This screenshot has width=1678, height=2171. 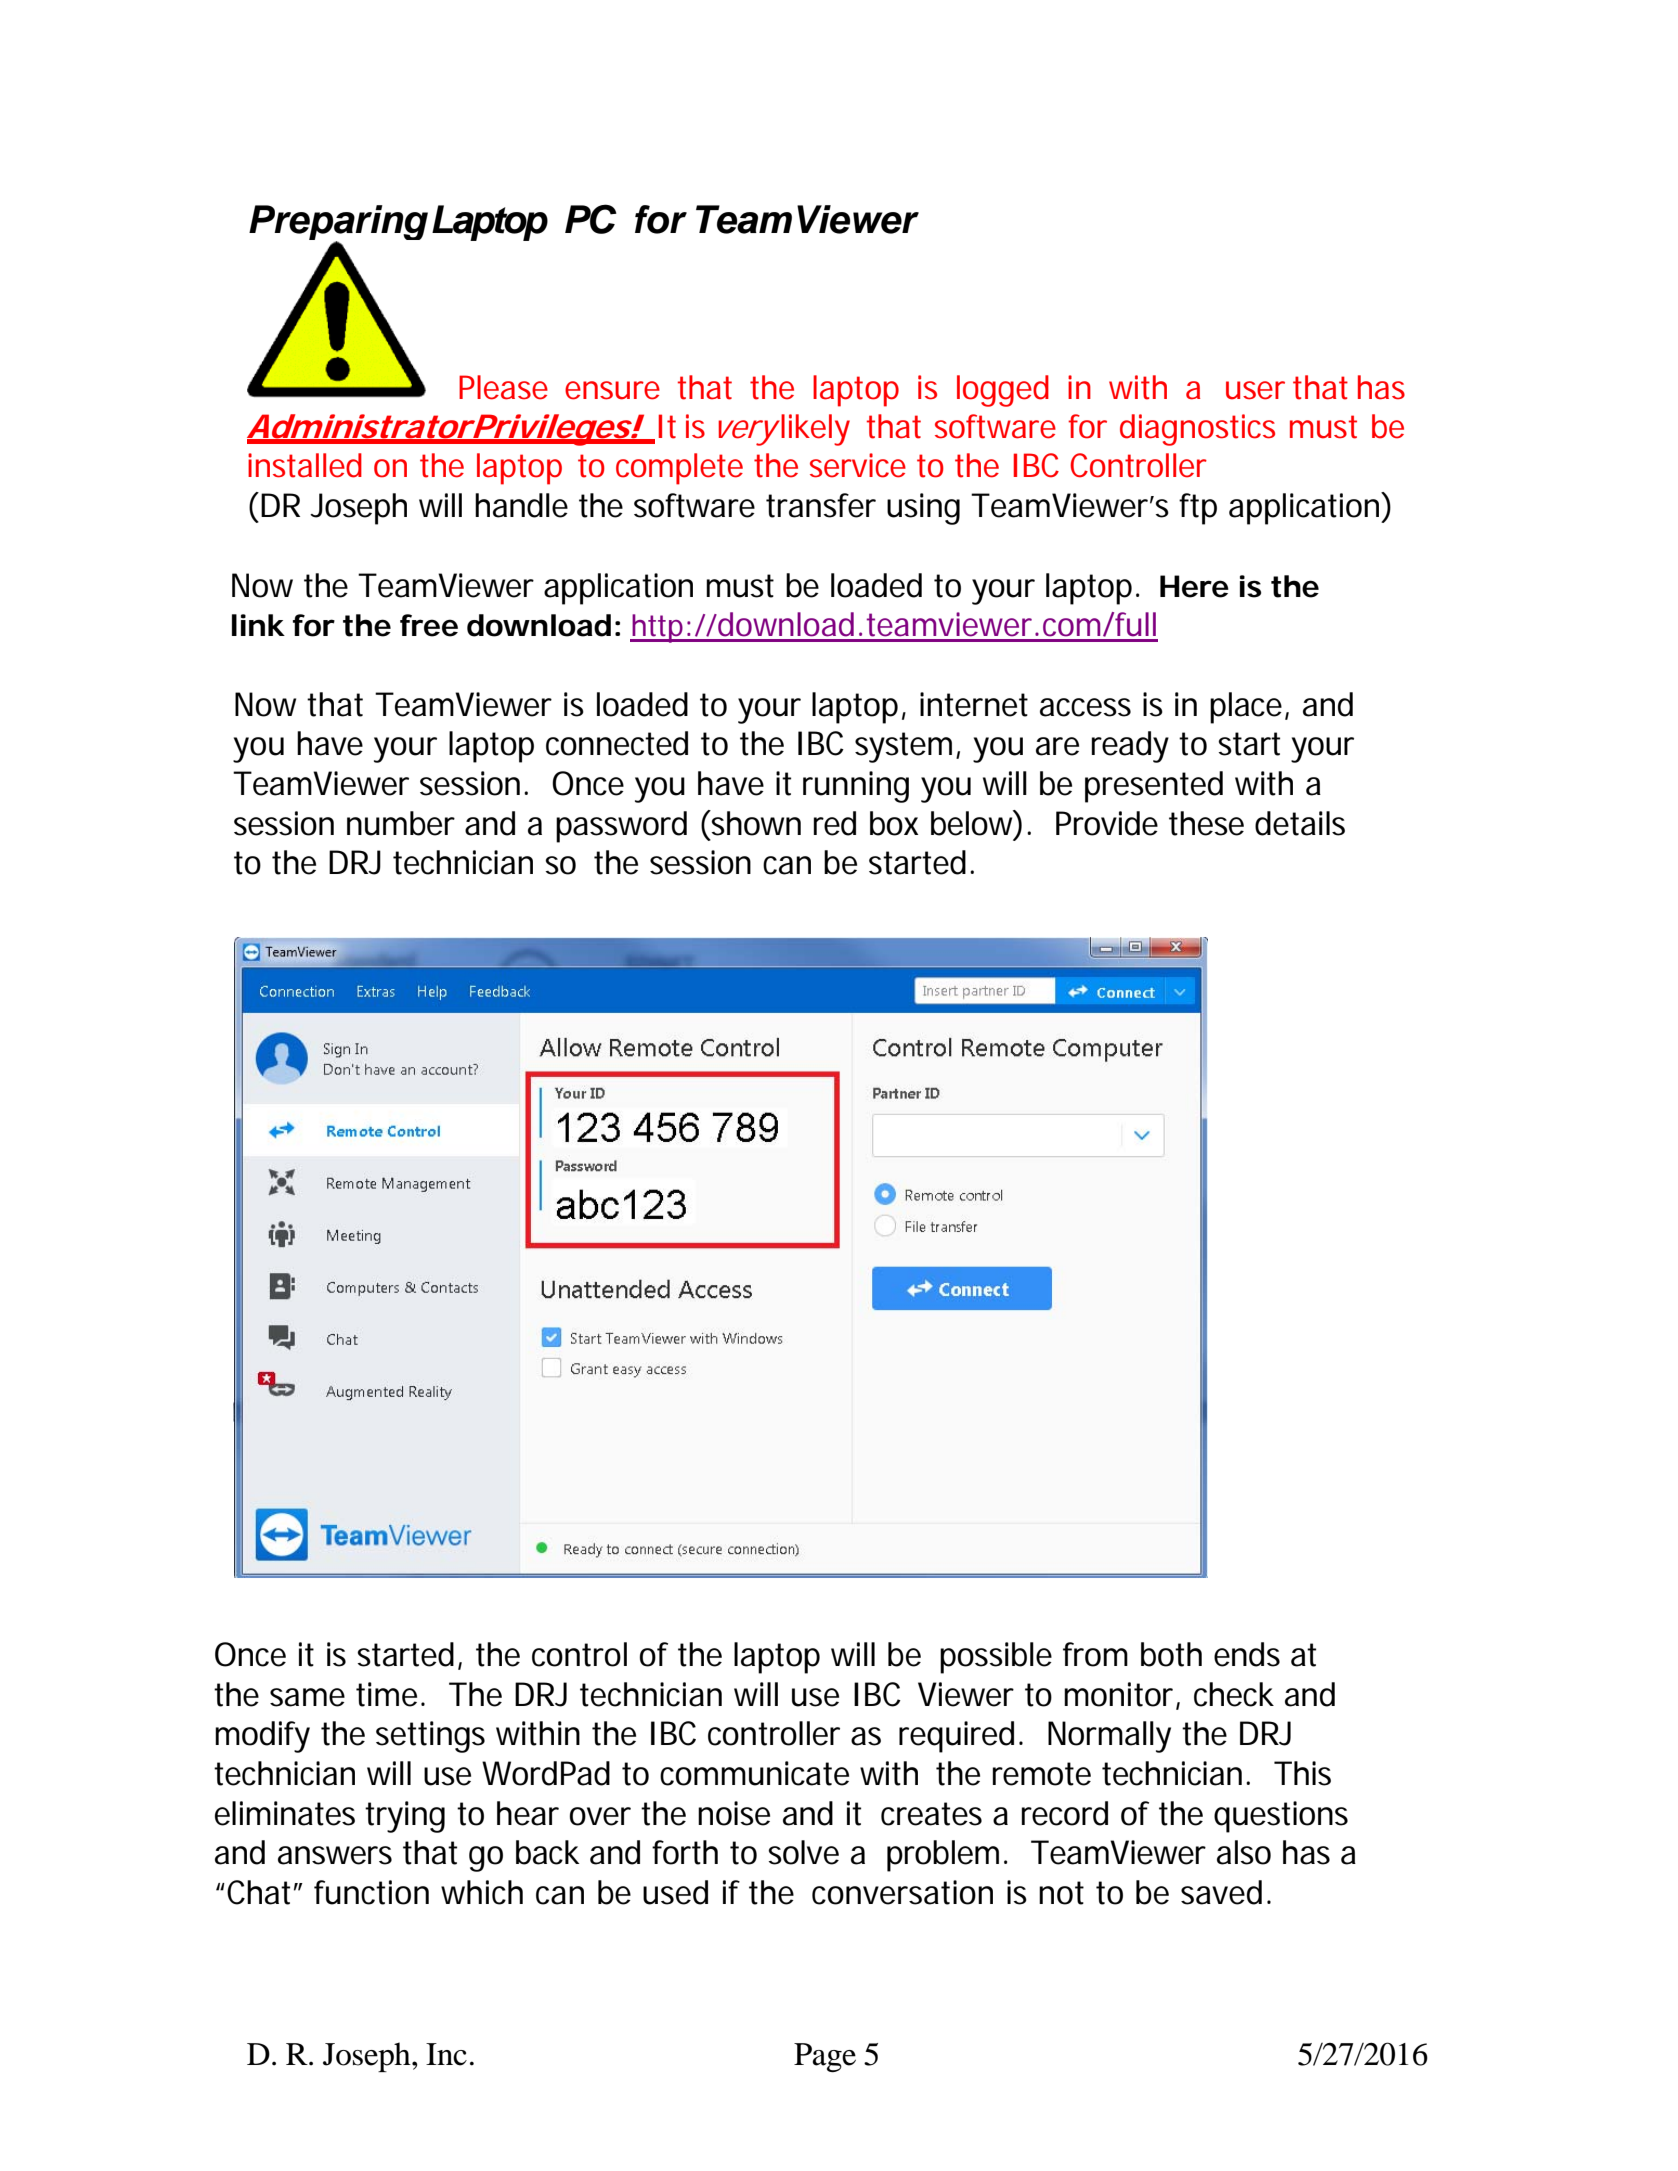 What do you see at coordinates (338, 224) in the screenshot?
I see `Preparing` at bounding box center [338, 224].
